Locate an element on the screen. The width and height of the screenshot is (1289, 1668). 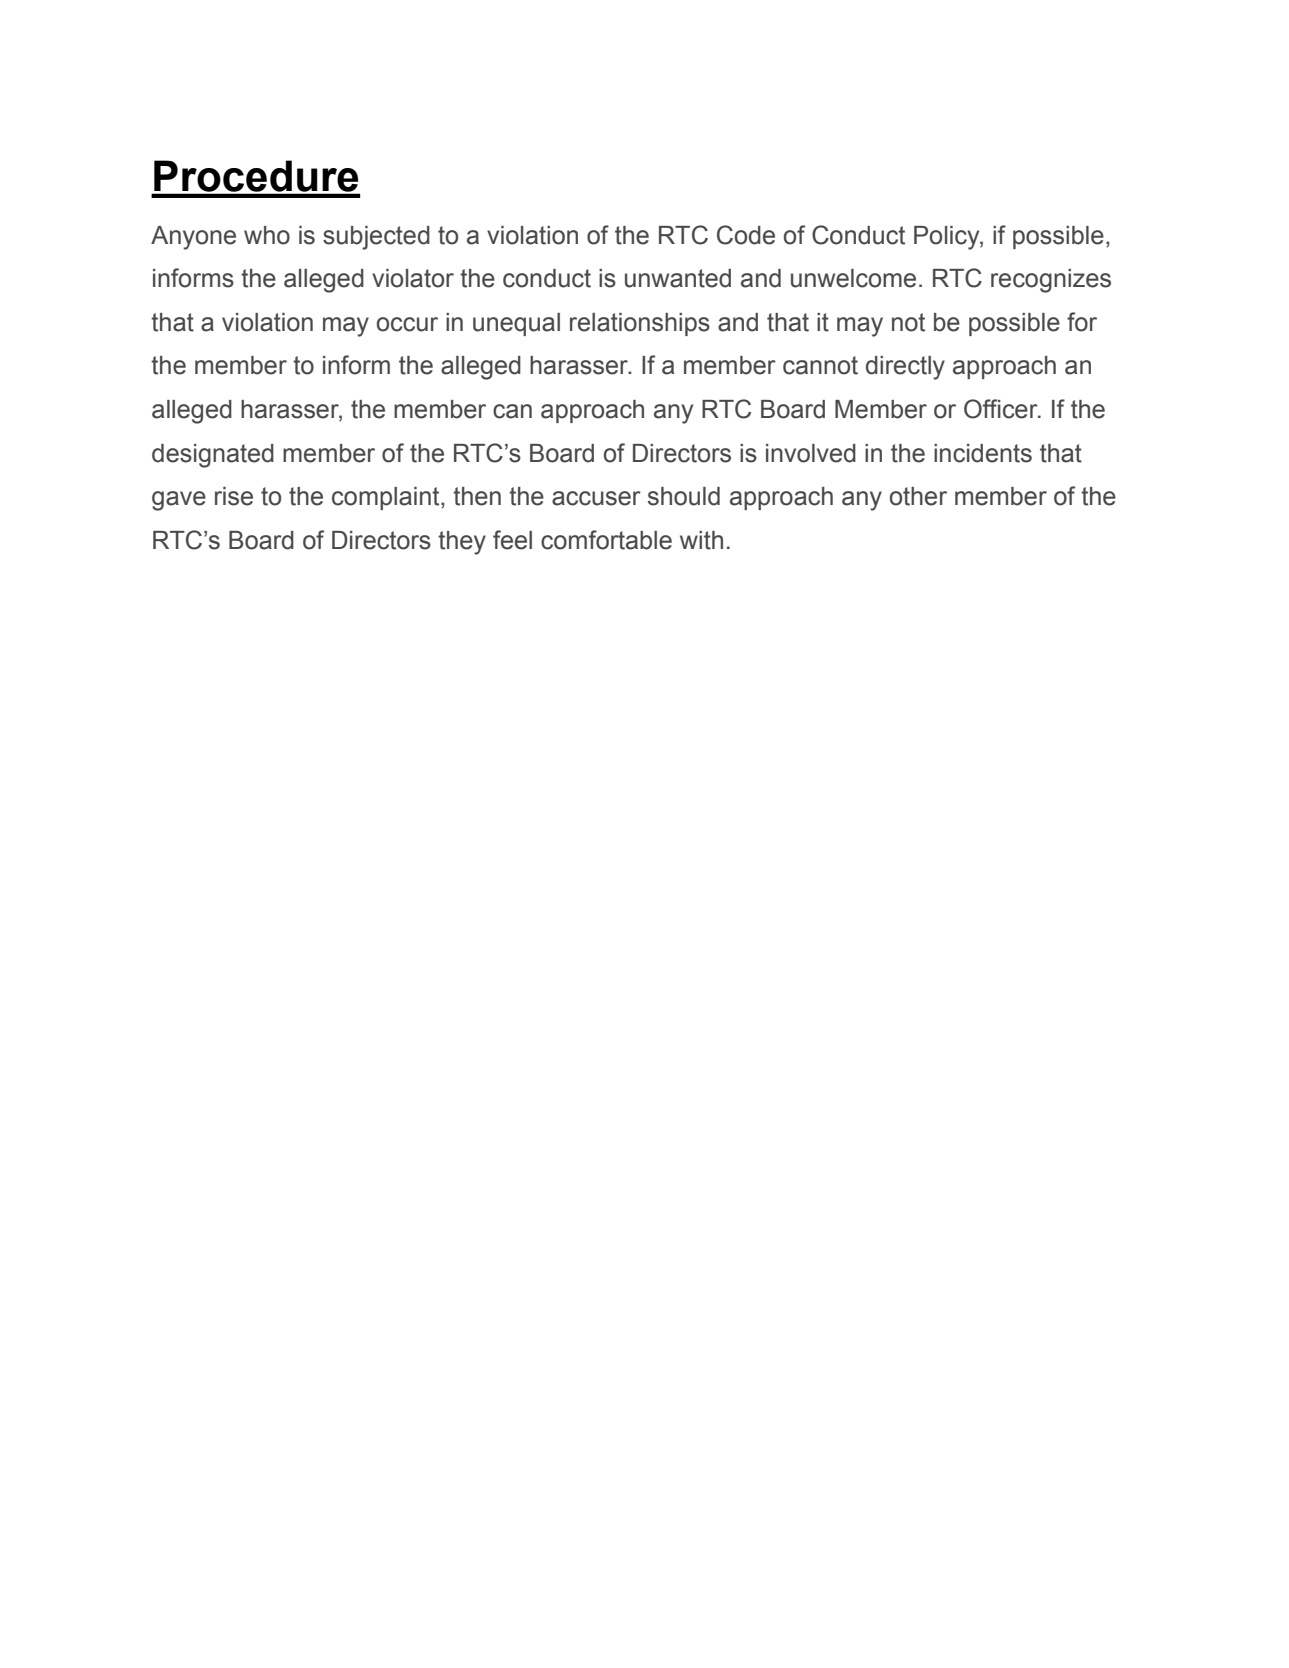
who is located at coordinates (267, 235).
